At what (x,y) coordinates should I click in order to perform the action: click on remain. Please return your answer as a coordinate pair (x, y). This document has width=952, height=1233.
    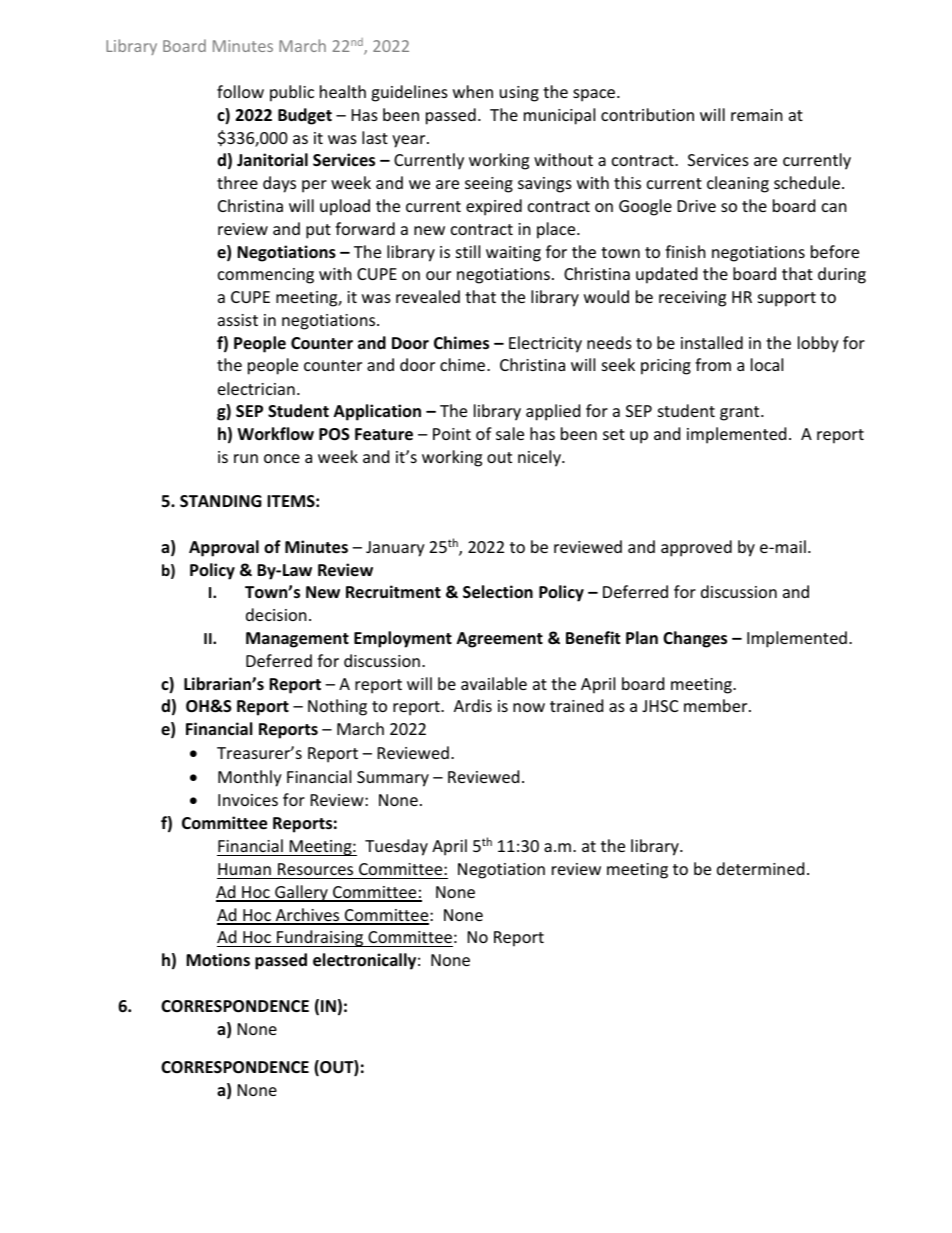
    Looking at the image, I should click on (757, 115).
